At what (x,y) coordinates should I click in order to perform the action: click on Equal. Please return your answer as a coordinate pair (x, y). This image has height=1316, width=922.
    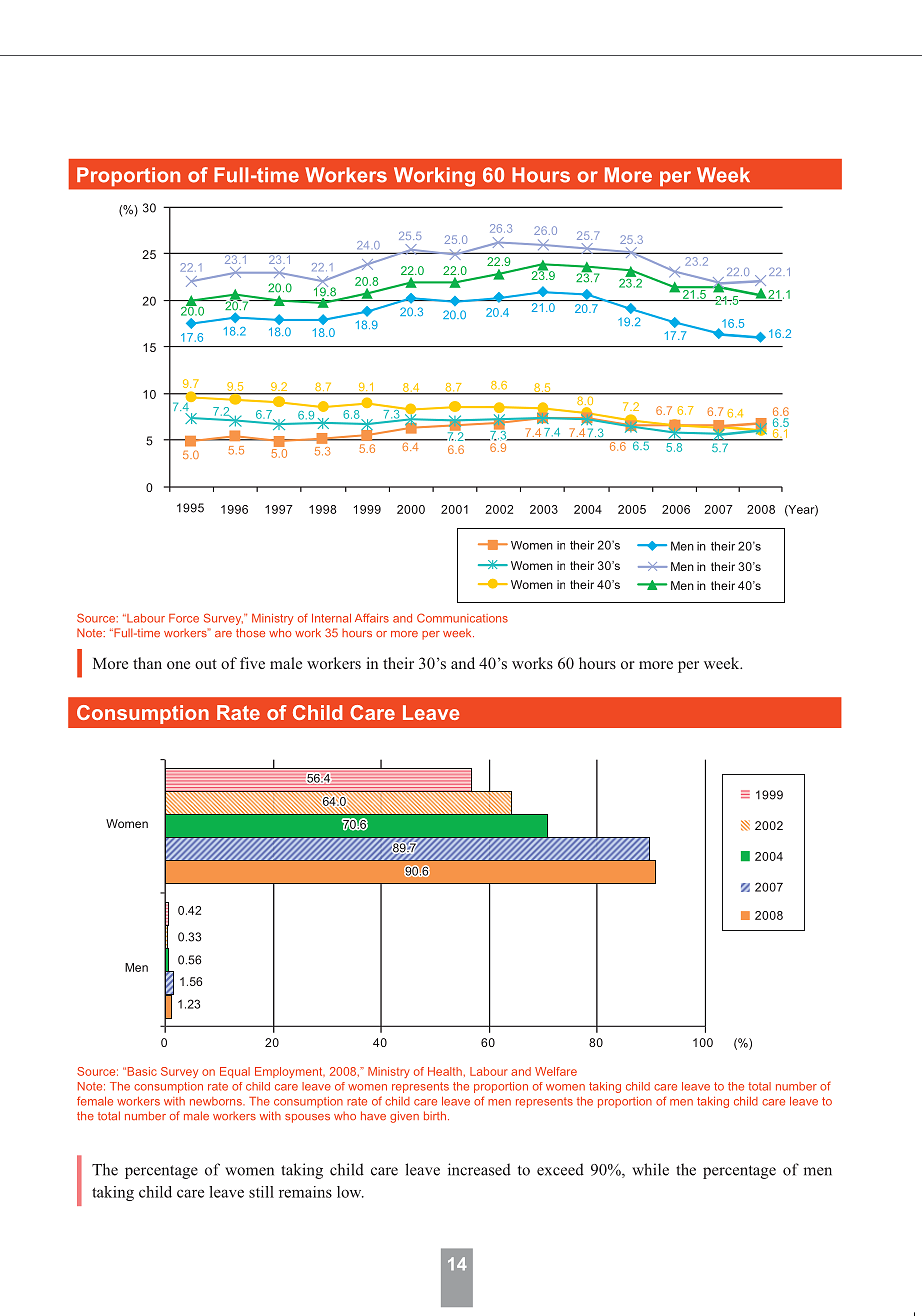
    Looking at the image, I should click on (235, 1072).
